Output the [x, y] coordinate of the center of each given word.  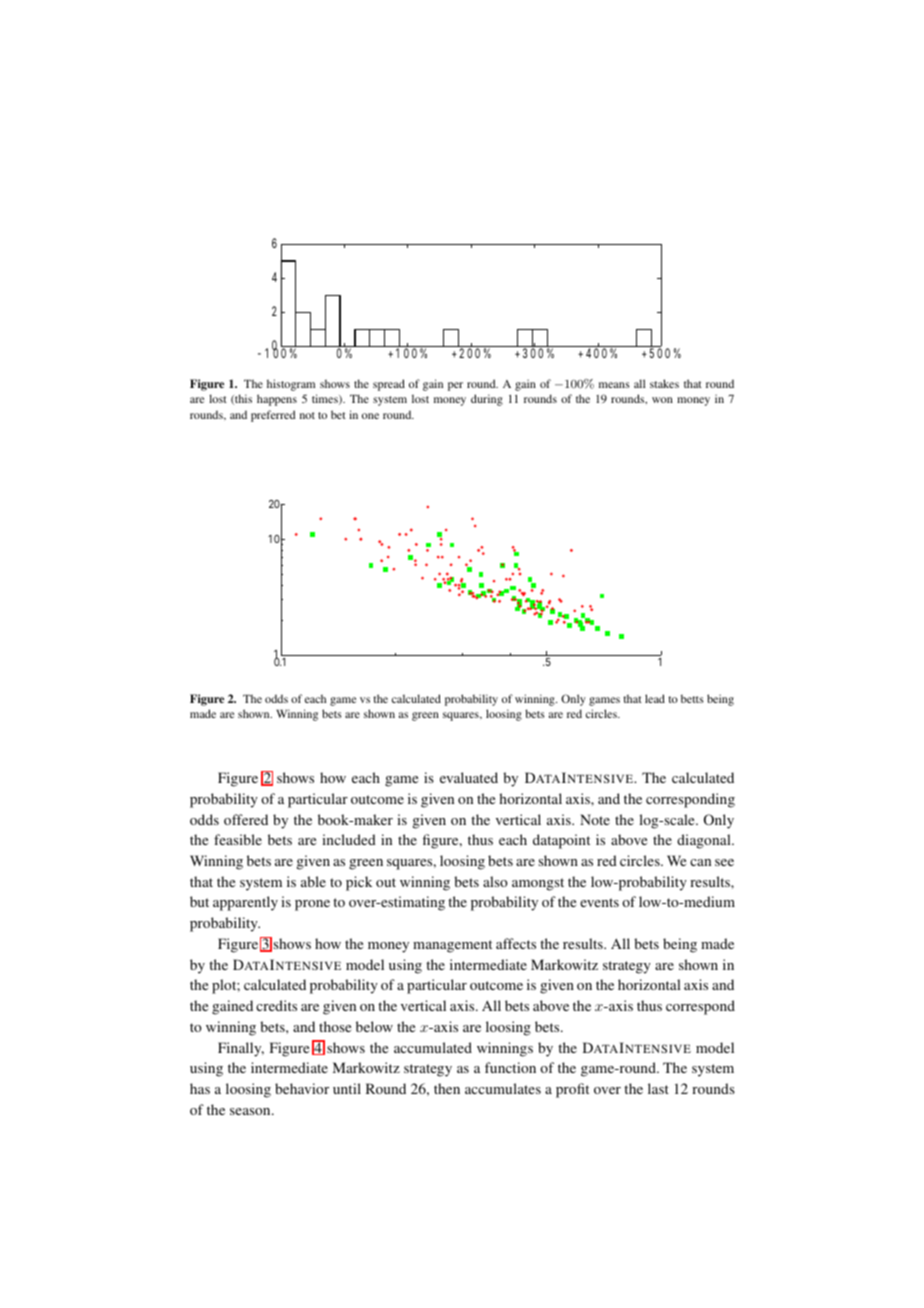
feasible [238, 839]
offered [246, 819]
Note [595, 819]
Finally [241, 1049]
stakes [664, 383]
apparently [245, 903]
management [452, 946]
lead [655, 698]
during [487, 400]
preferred [273, 416]
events [599, 902]
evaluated [469, 777]
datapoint [561, 841]
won [662, 400]
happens [277, 400]
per [455, 386]
